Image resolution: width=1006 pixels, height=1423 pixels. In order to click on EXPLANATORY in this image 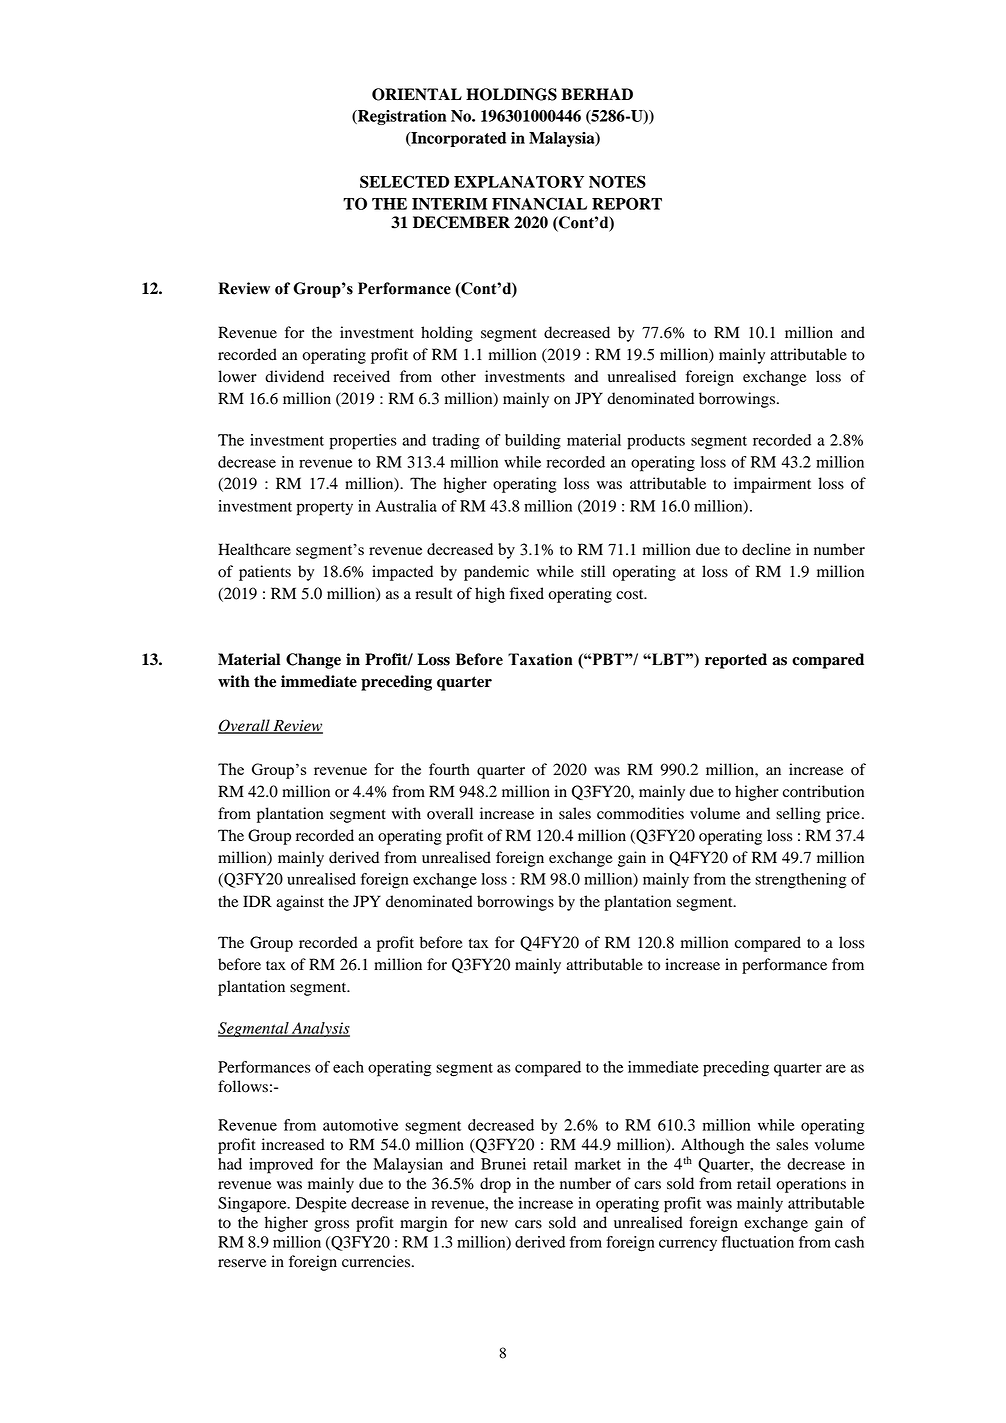, I will do `click(519, 181)`.
